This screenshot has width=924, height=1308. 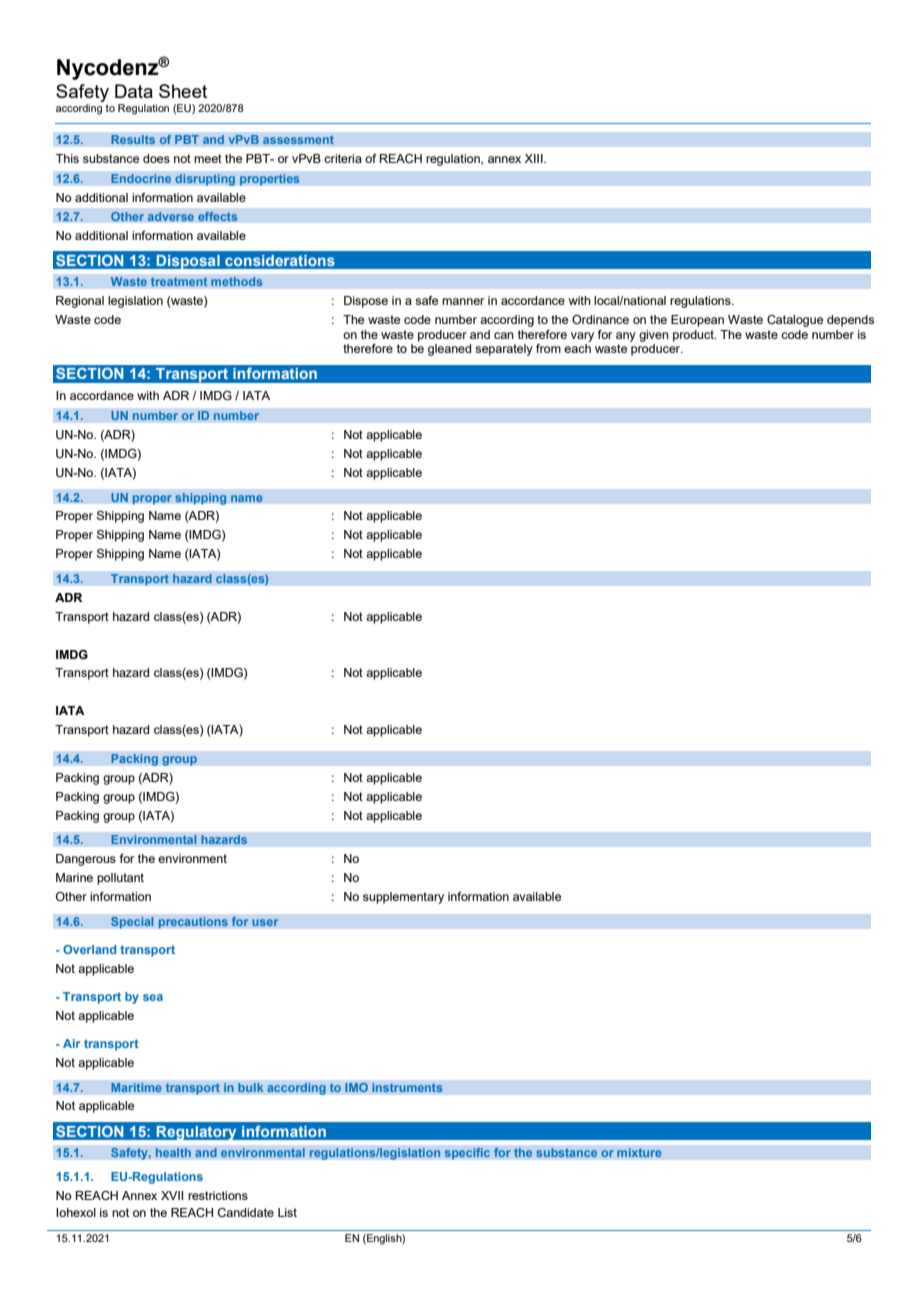 I want to click on supplementary, so click(x=403, y=898).
